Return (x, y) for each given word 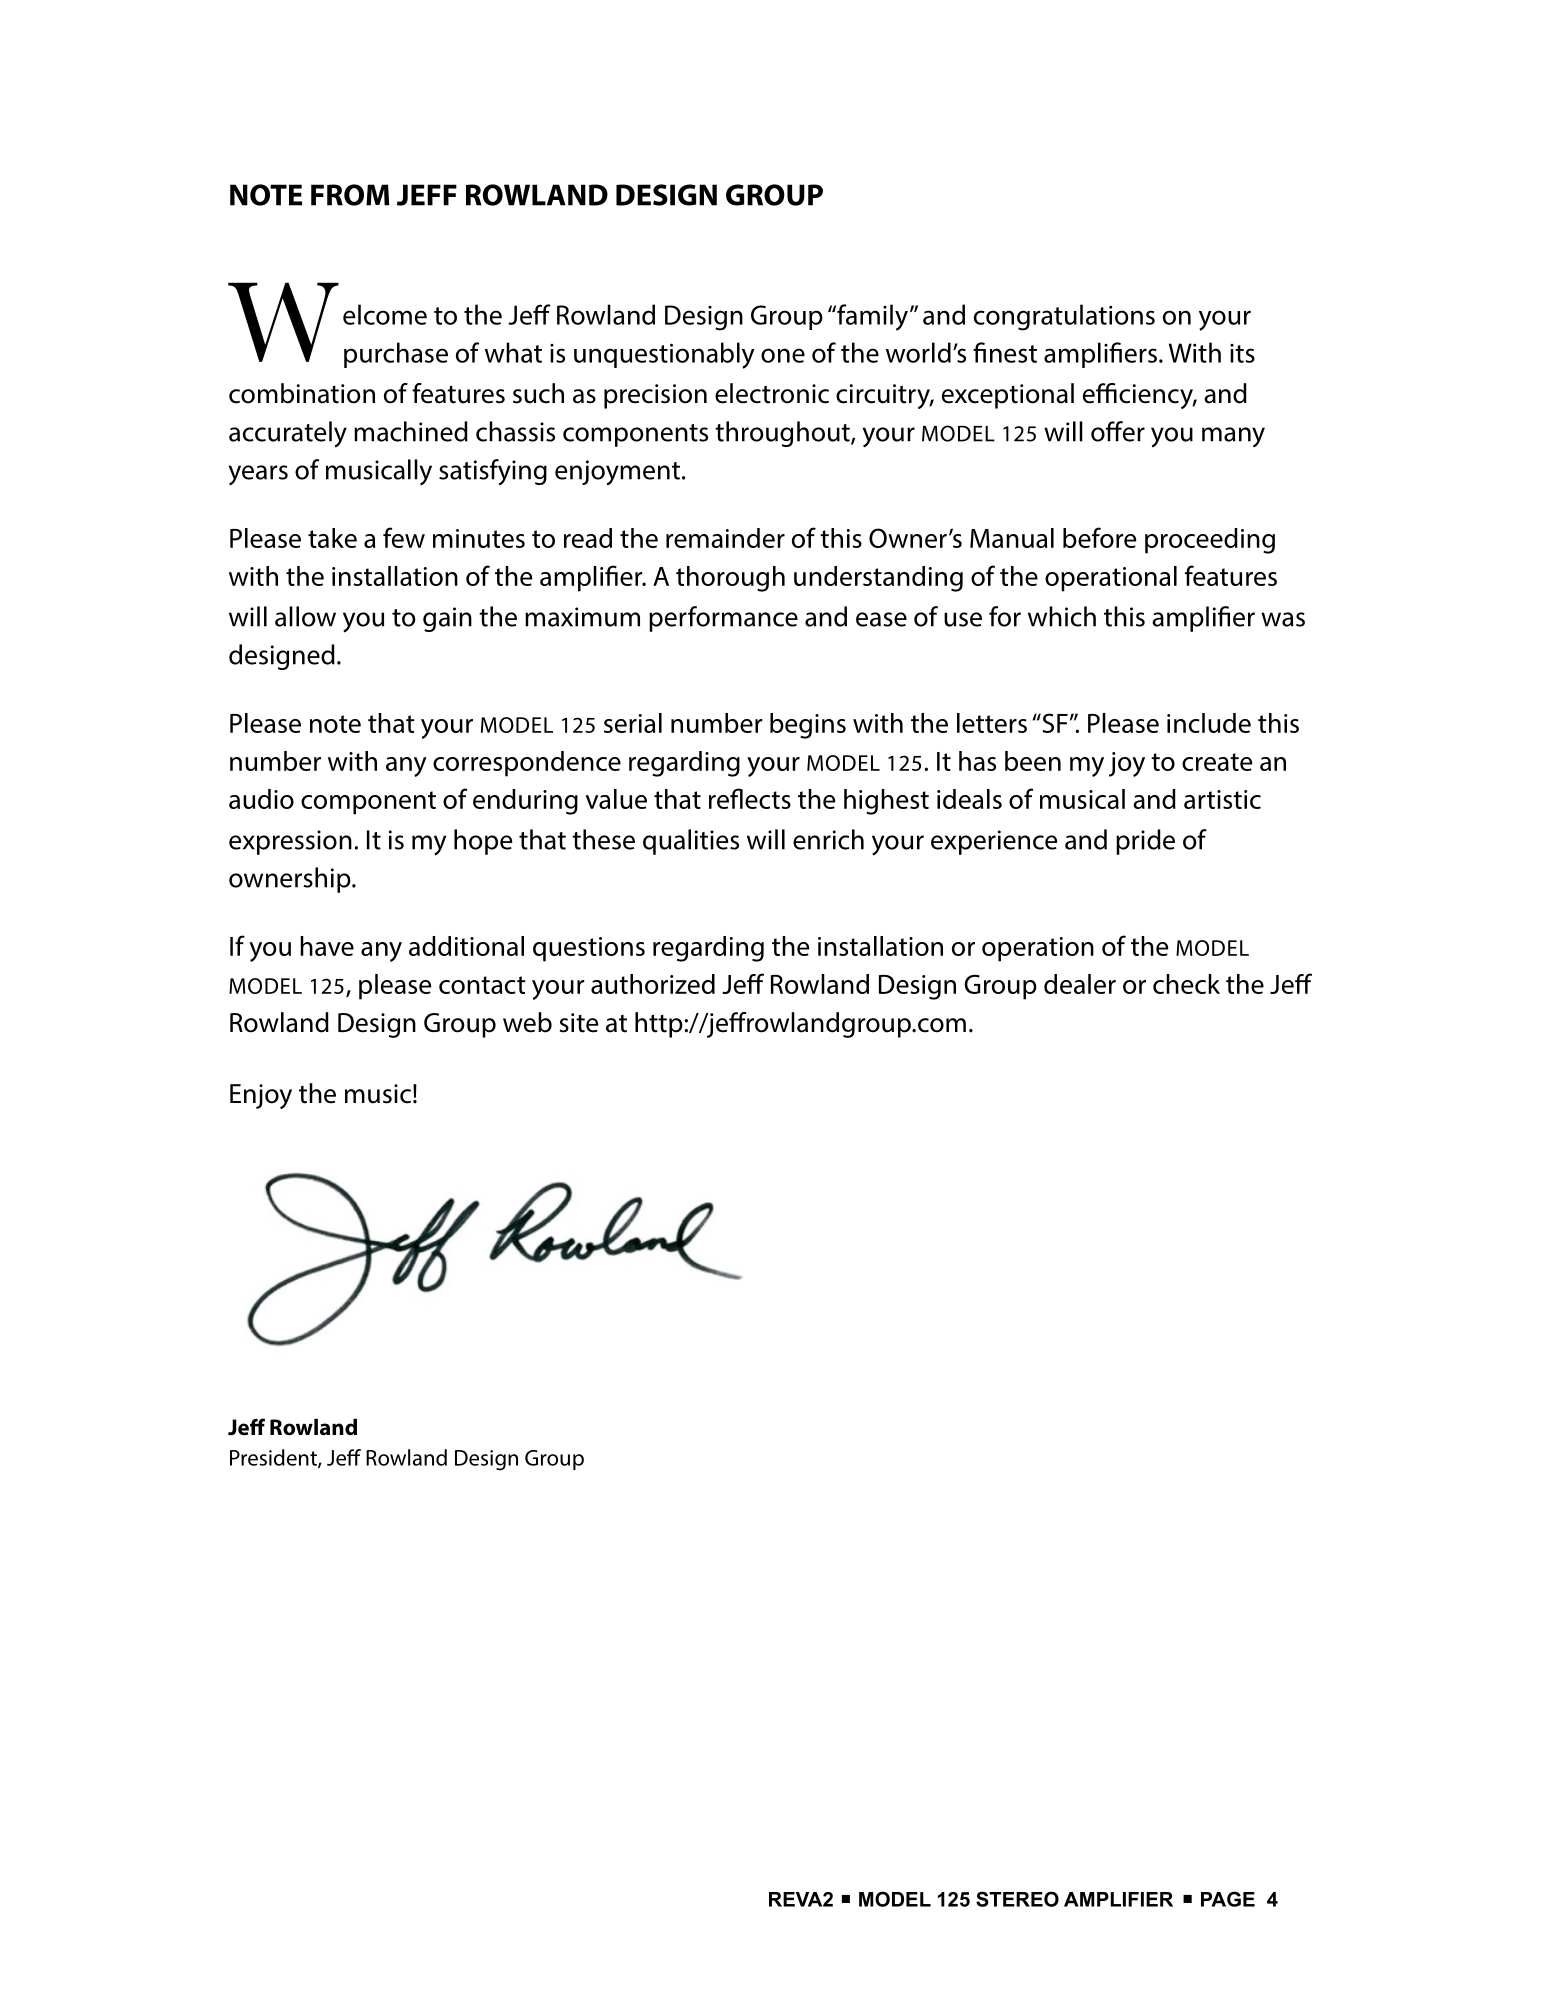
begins (808, 726)
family (871, 317)
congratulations (1064, 317)
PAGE (1228, 1899)
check (1186, 984)
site (579, 1023)
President (274, 1458)
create (1217, 762)
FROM (350, 195)
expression (290, 842)
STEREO (1017, 1899)
